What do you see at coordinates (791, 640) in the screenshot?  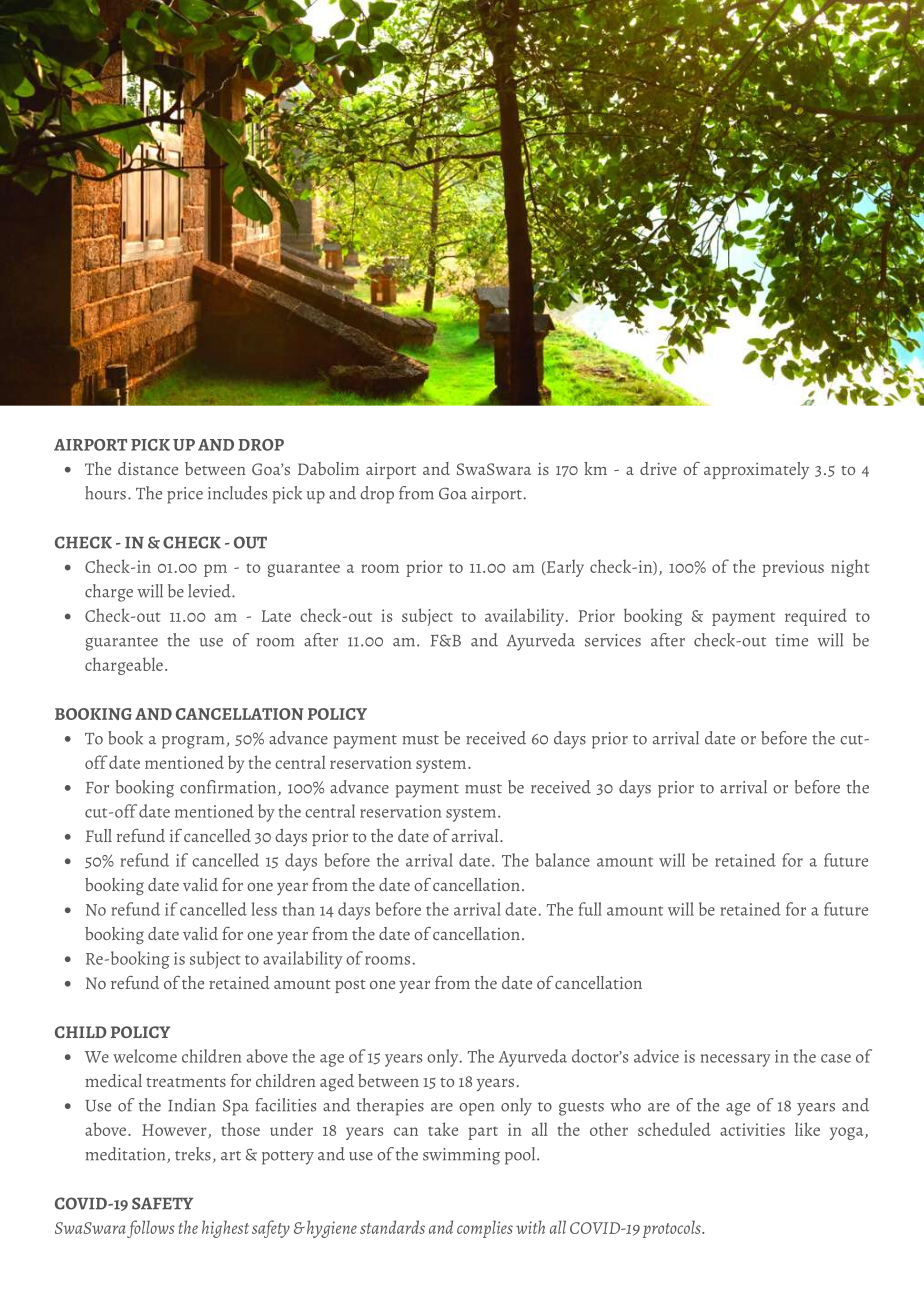 I see `time` at bounding box center [791, 640].
